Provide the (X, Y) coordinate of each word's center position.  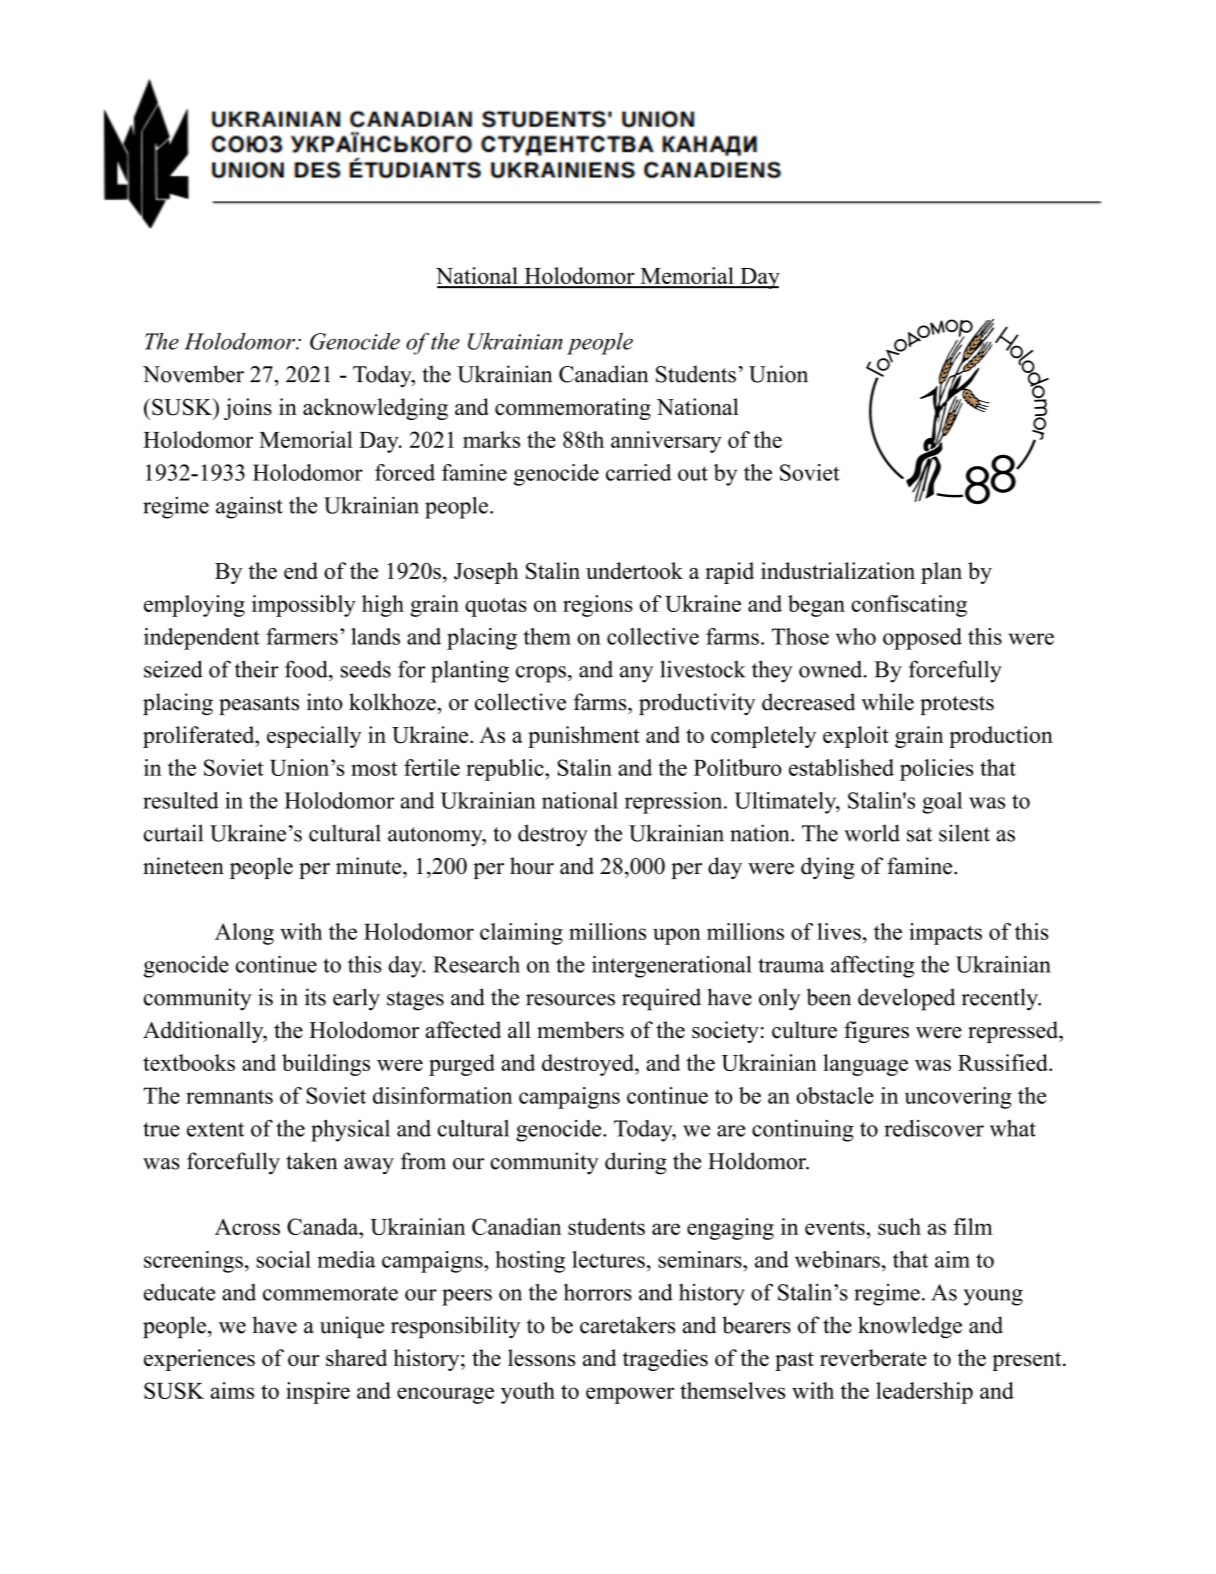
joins (248, 409)
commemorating (573, 409)
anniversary (666, 442)
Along (244, 934)
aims (232, 1390)
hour (532, 866)
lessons (541, 1357)
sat (919, 834)
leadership (924, 1393)
